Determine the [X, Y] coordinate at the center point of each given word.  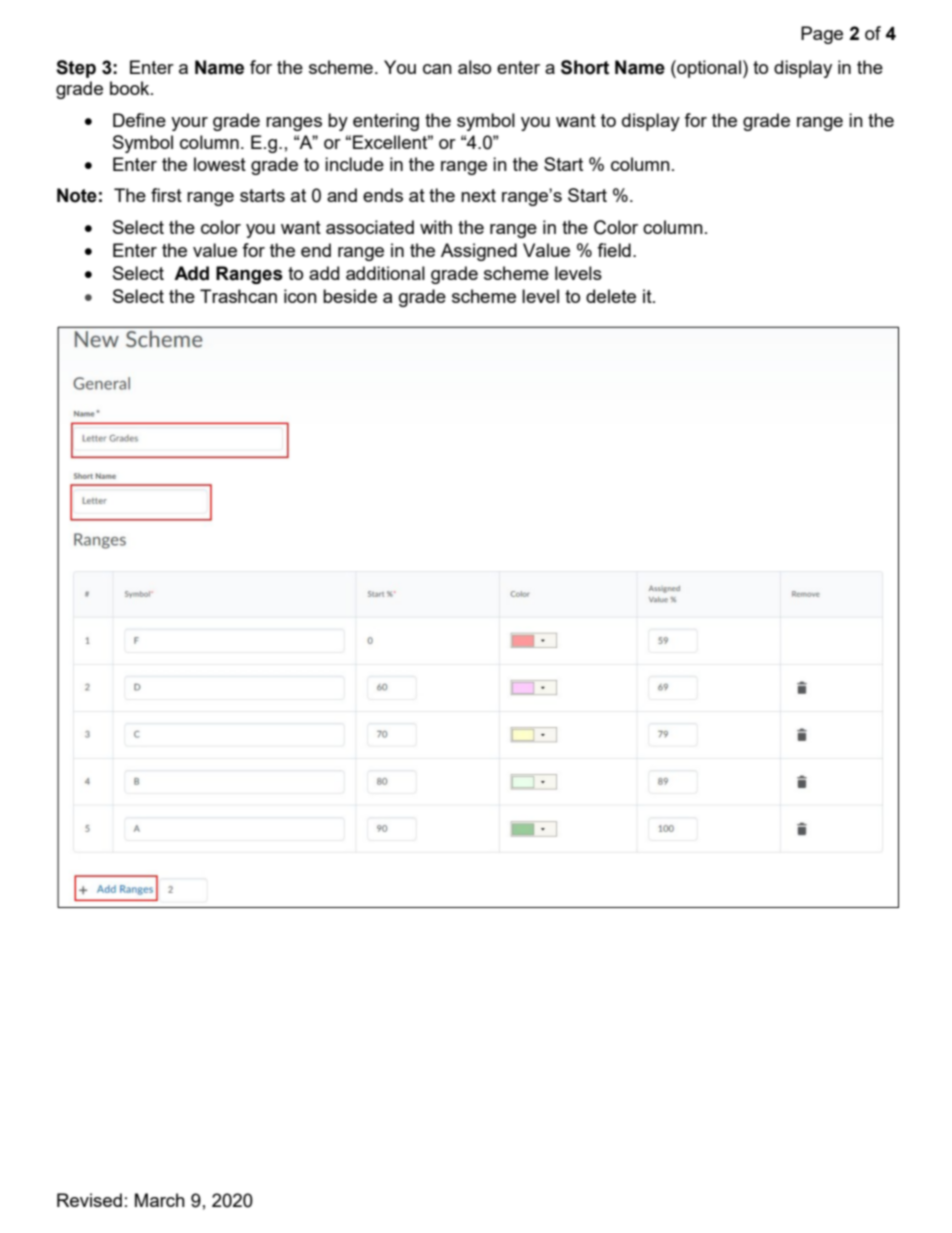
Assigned [479, 252]
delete [611, 296]
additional [385, 273]
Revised [89, 1200]
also [474, 67]
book [131, 88]
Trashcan [238, 296]
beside [350, 296]
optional [708, 69]
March [160, 1200]
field [614, 250]
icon [300, 296]
